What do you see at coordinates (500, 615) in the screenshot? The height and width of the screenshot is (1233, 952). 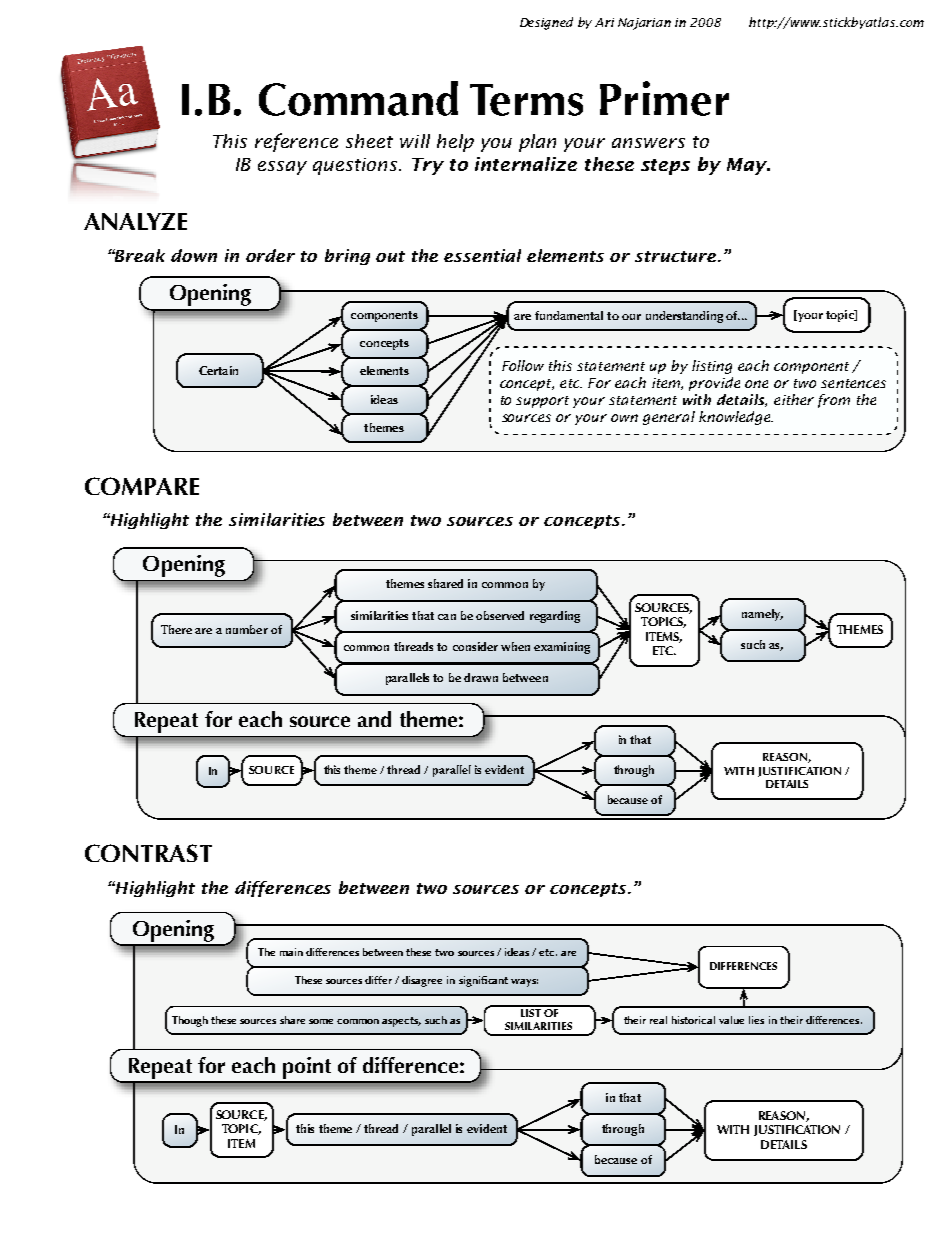 I see `observed` at bounding box center [500, 615].
